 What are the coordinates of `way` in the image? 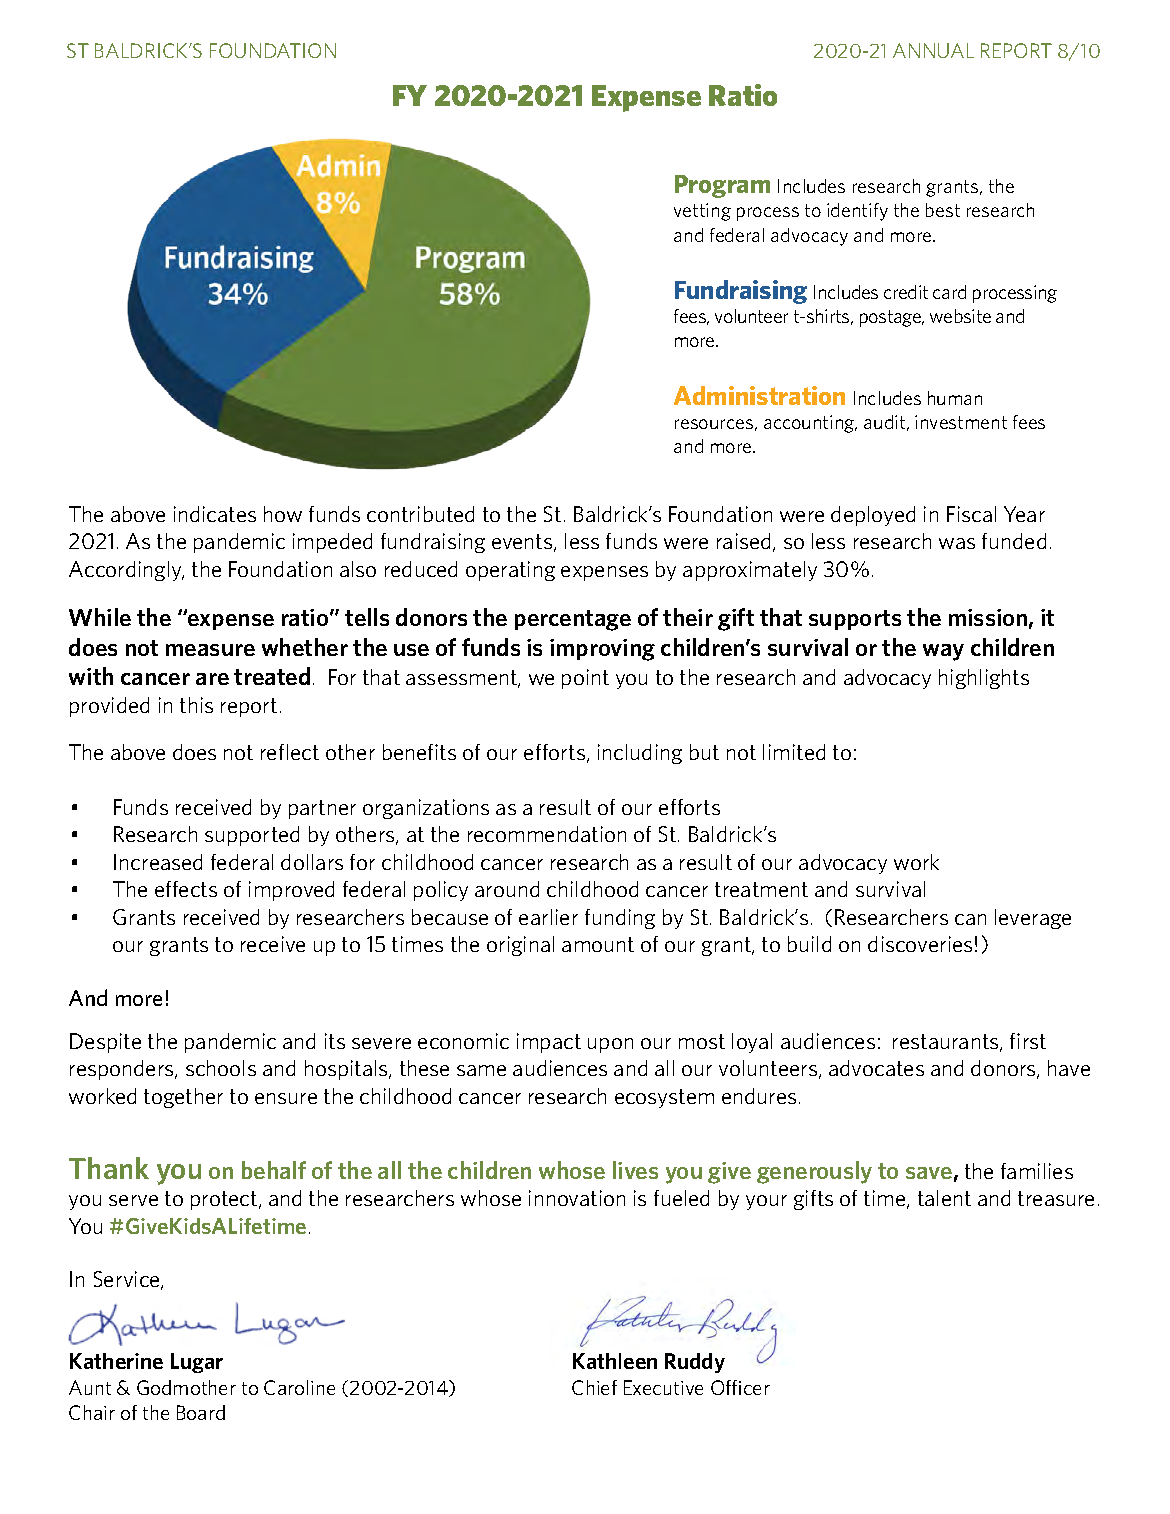 It's located at (943, 652).
